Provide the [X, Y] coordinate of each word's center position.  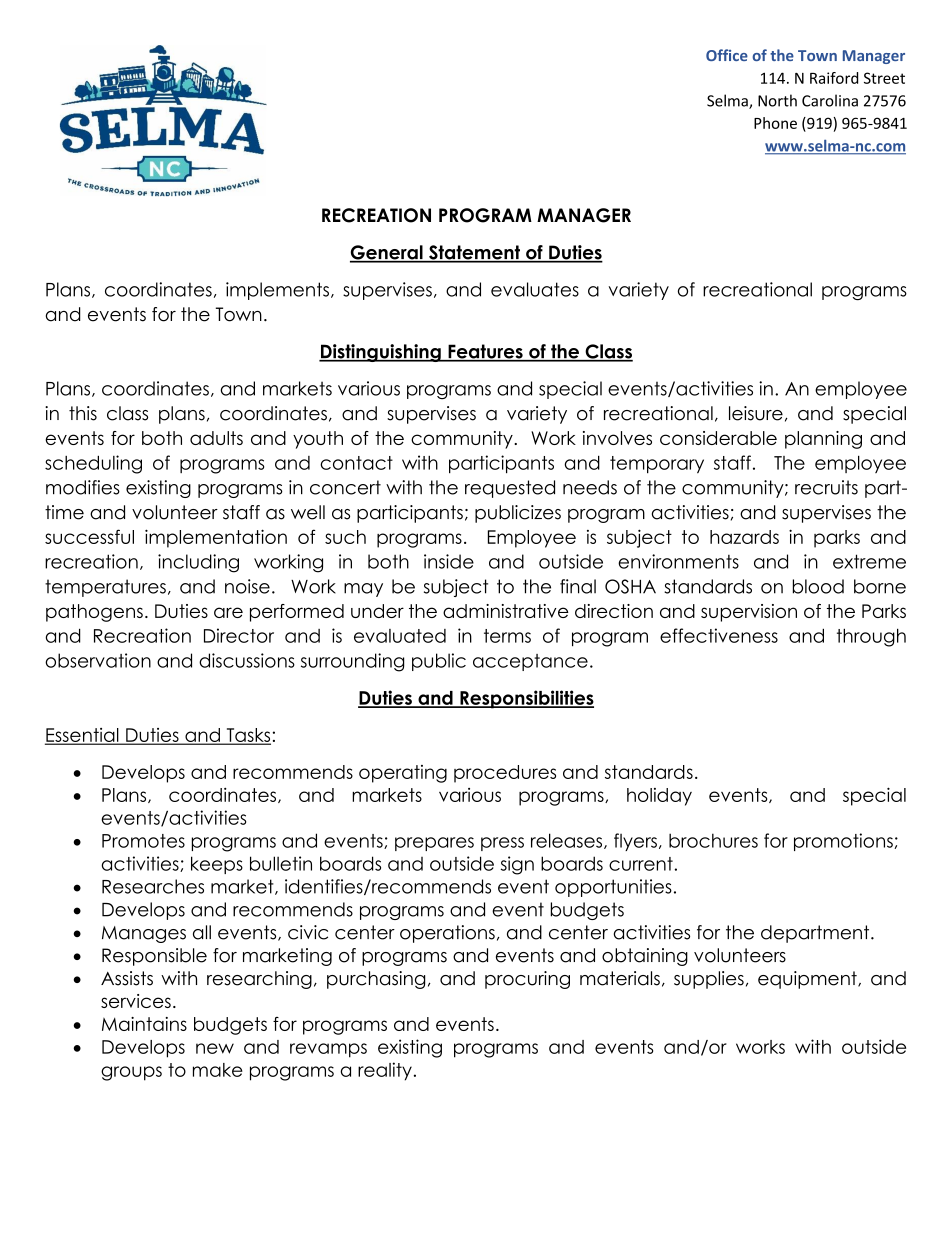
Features [485, 352]
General [387, 253]
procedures [505, 774]
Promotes [143, 841]
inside [449, 561]
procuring [527, 980]
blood [818, 586]
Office [727, 55]
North [777, 100]
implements [277, 291]
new [215, 1048]
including [198, 563]
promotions [844, 842]
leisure [756, 413]
